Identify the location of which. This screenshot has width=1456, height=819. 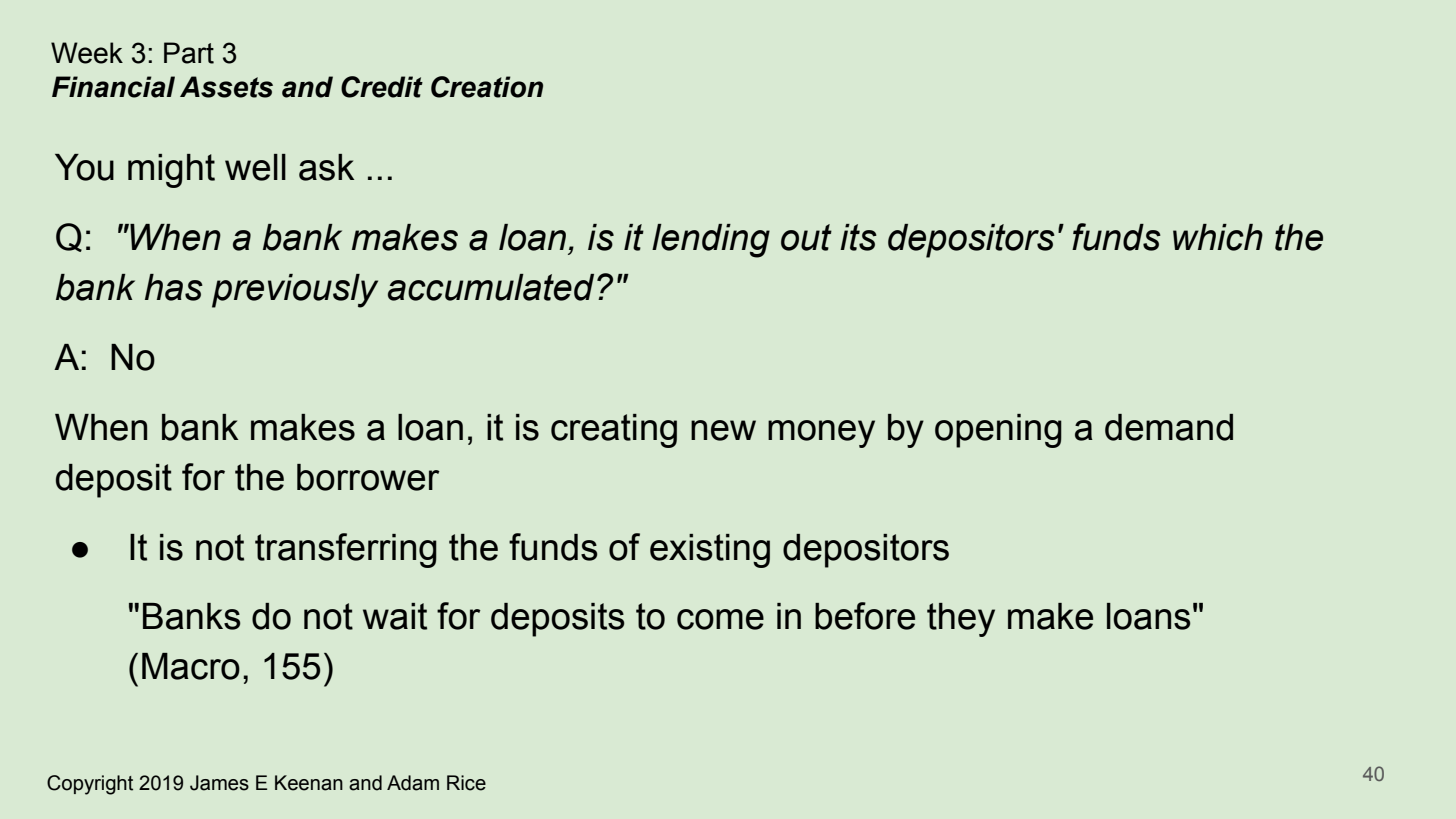
(1218, 237).
